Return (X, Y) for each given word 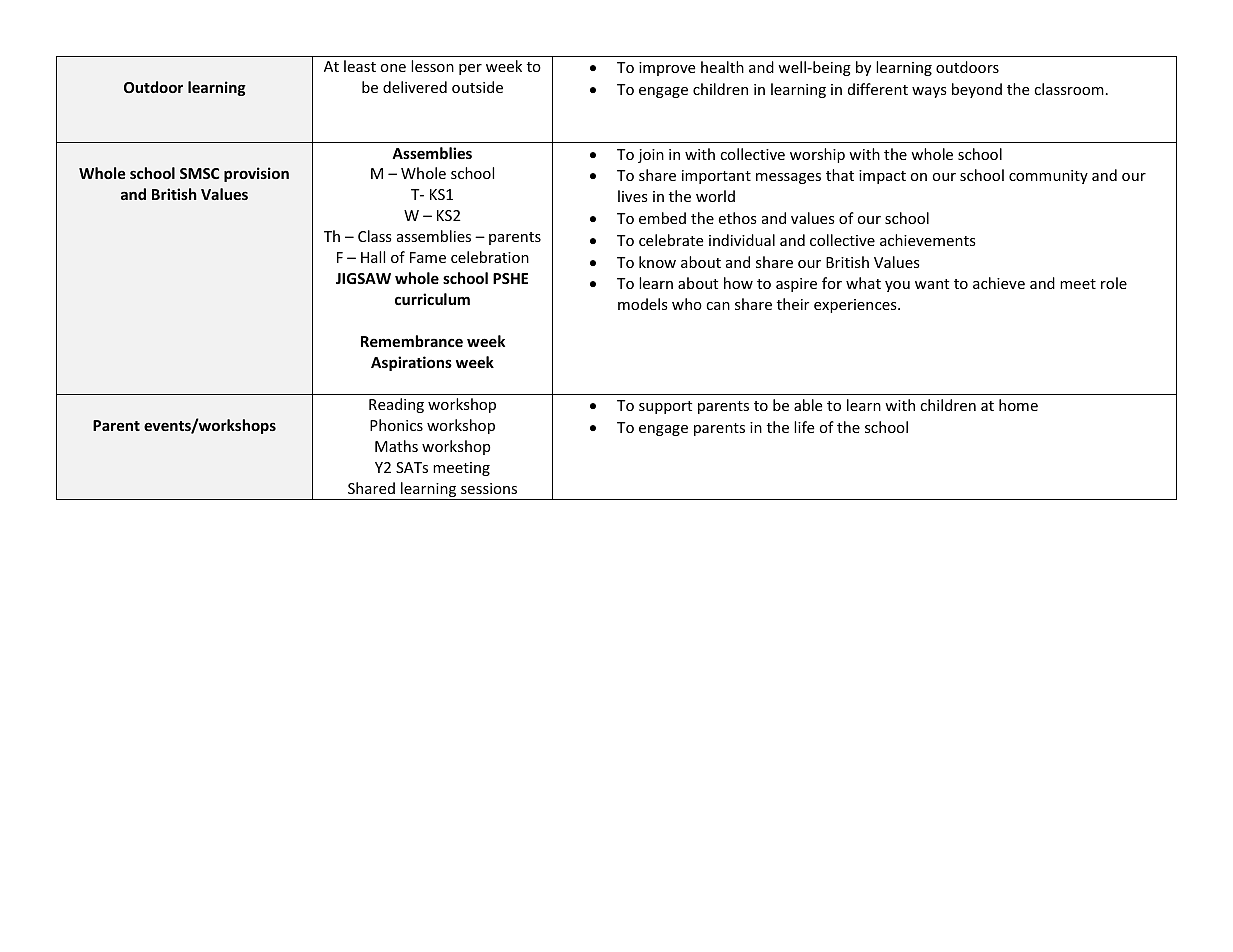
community (1048, 177)
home (1018, 405)
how (738, 283)
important (716, 177)
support (665, 407)
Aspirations (411, 363)
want (932, 284)
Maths (396, 446)
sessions (489, 488)
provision (256, 174)
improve (667, 69)
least (360, 66)
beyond (977, 90)
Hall (373, 257)
